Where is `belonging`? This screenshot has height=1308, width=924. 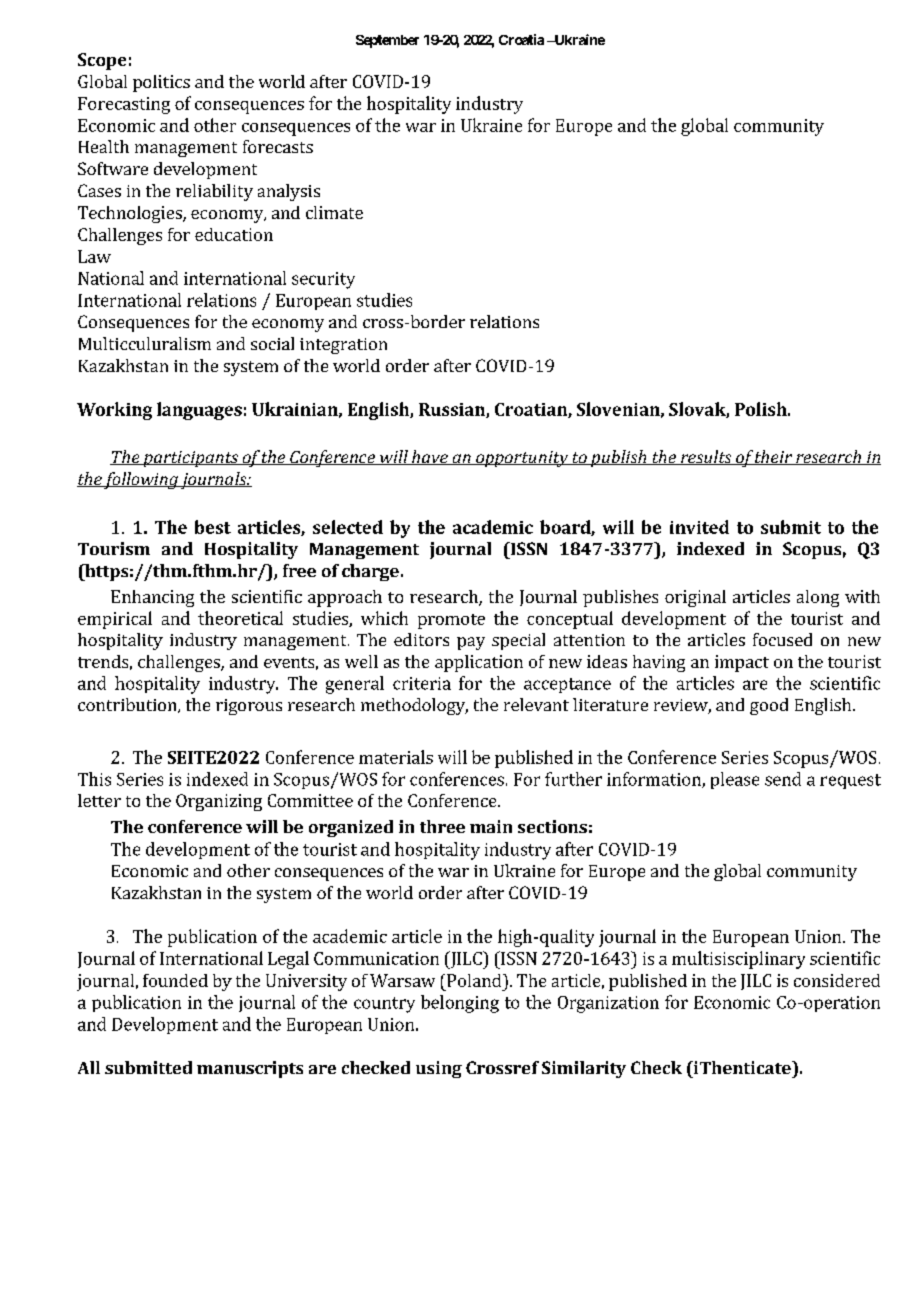 belonging is located at coordinates (460, 1004).
